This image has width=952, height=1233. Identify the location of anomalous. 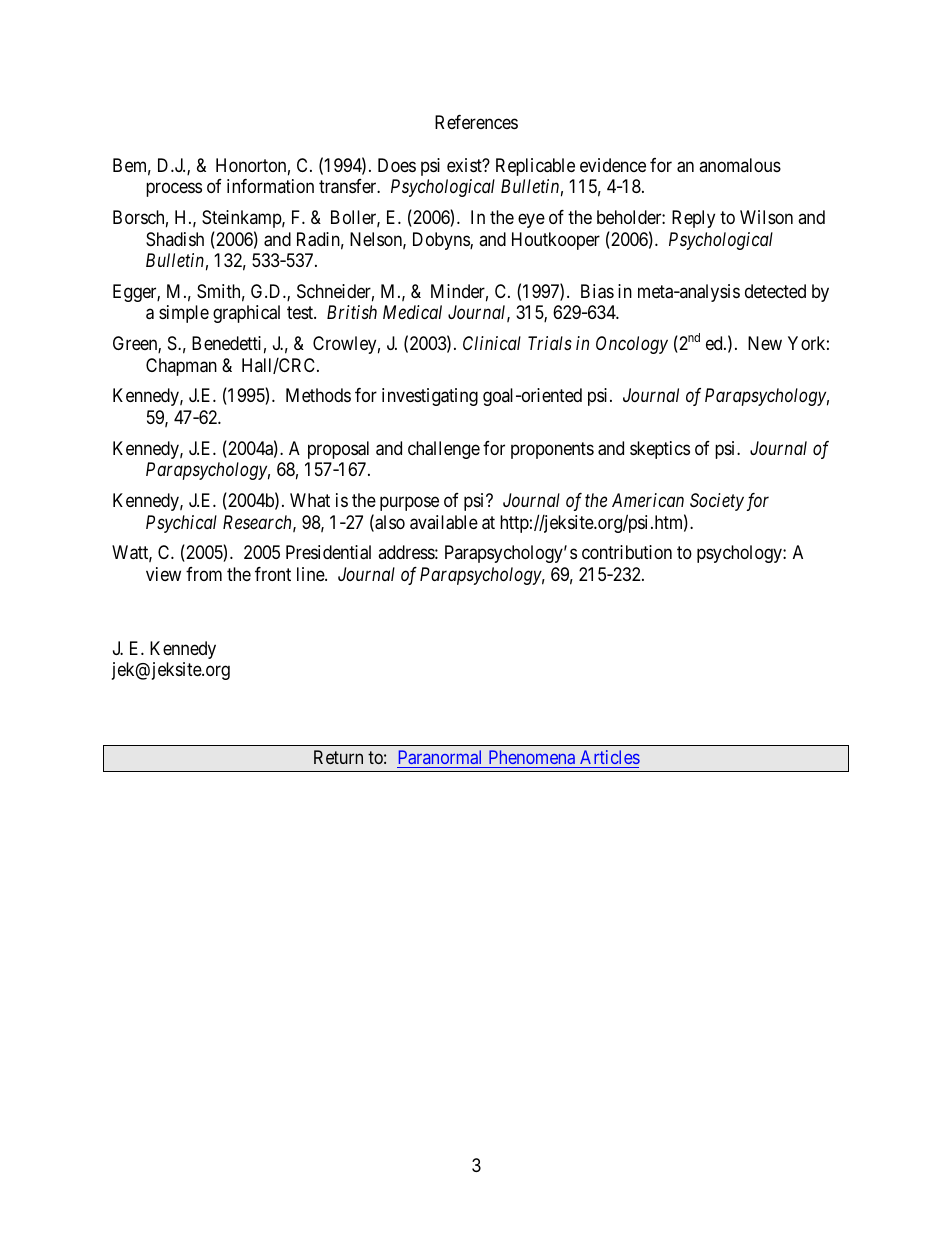
(740, 165).
